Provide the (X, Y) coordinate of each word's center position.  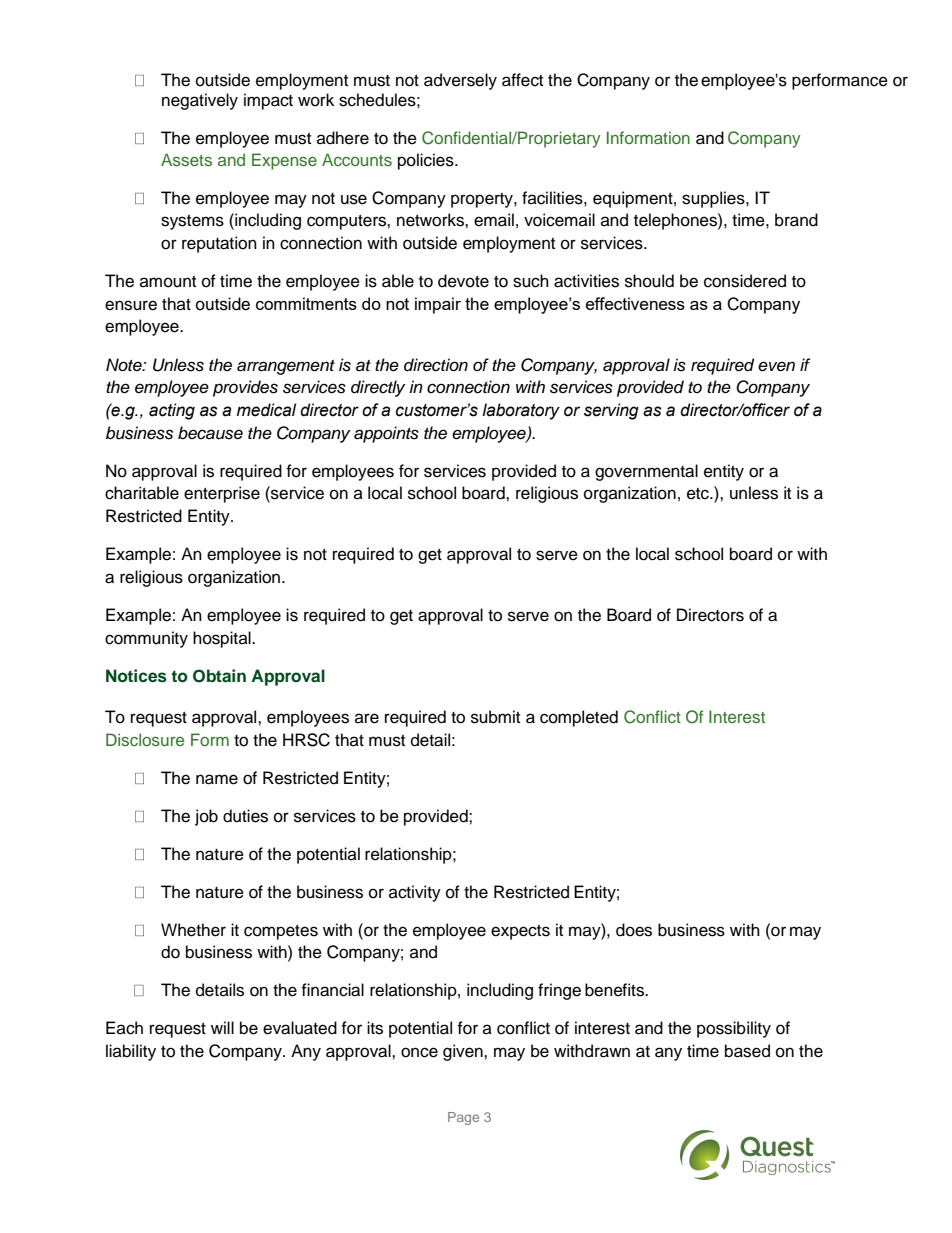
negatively (200, 101)
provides (245, 388)
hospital (223, 639)
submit (495, 717)
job (206, 817)
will (222, 1027)
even (776, 366)
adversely (460, 81)
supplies (714, 199)
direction (436, 365)
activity (415, 893)
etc (699, 494)
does (634, 930)
